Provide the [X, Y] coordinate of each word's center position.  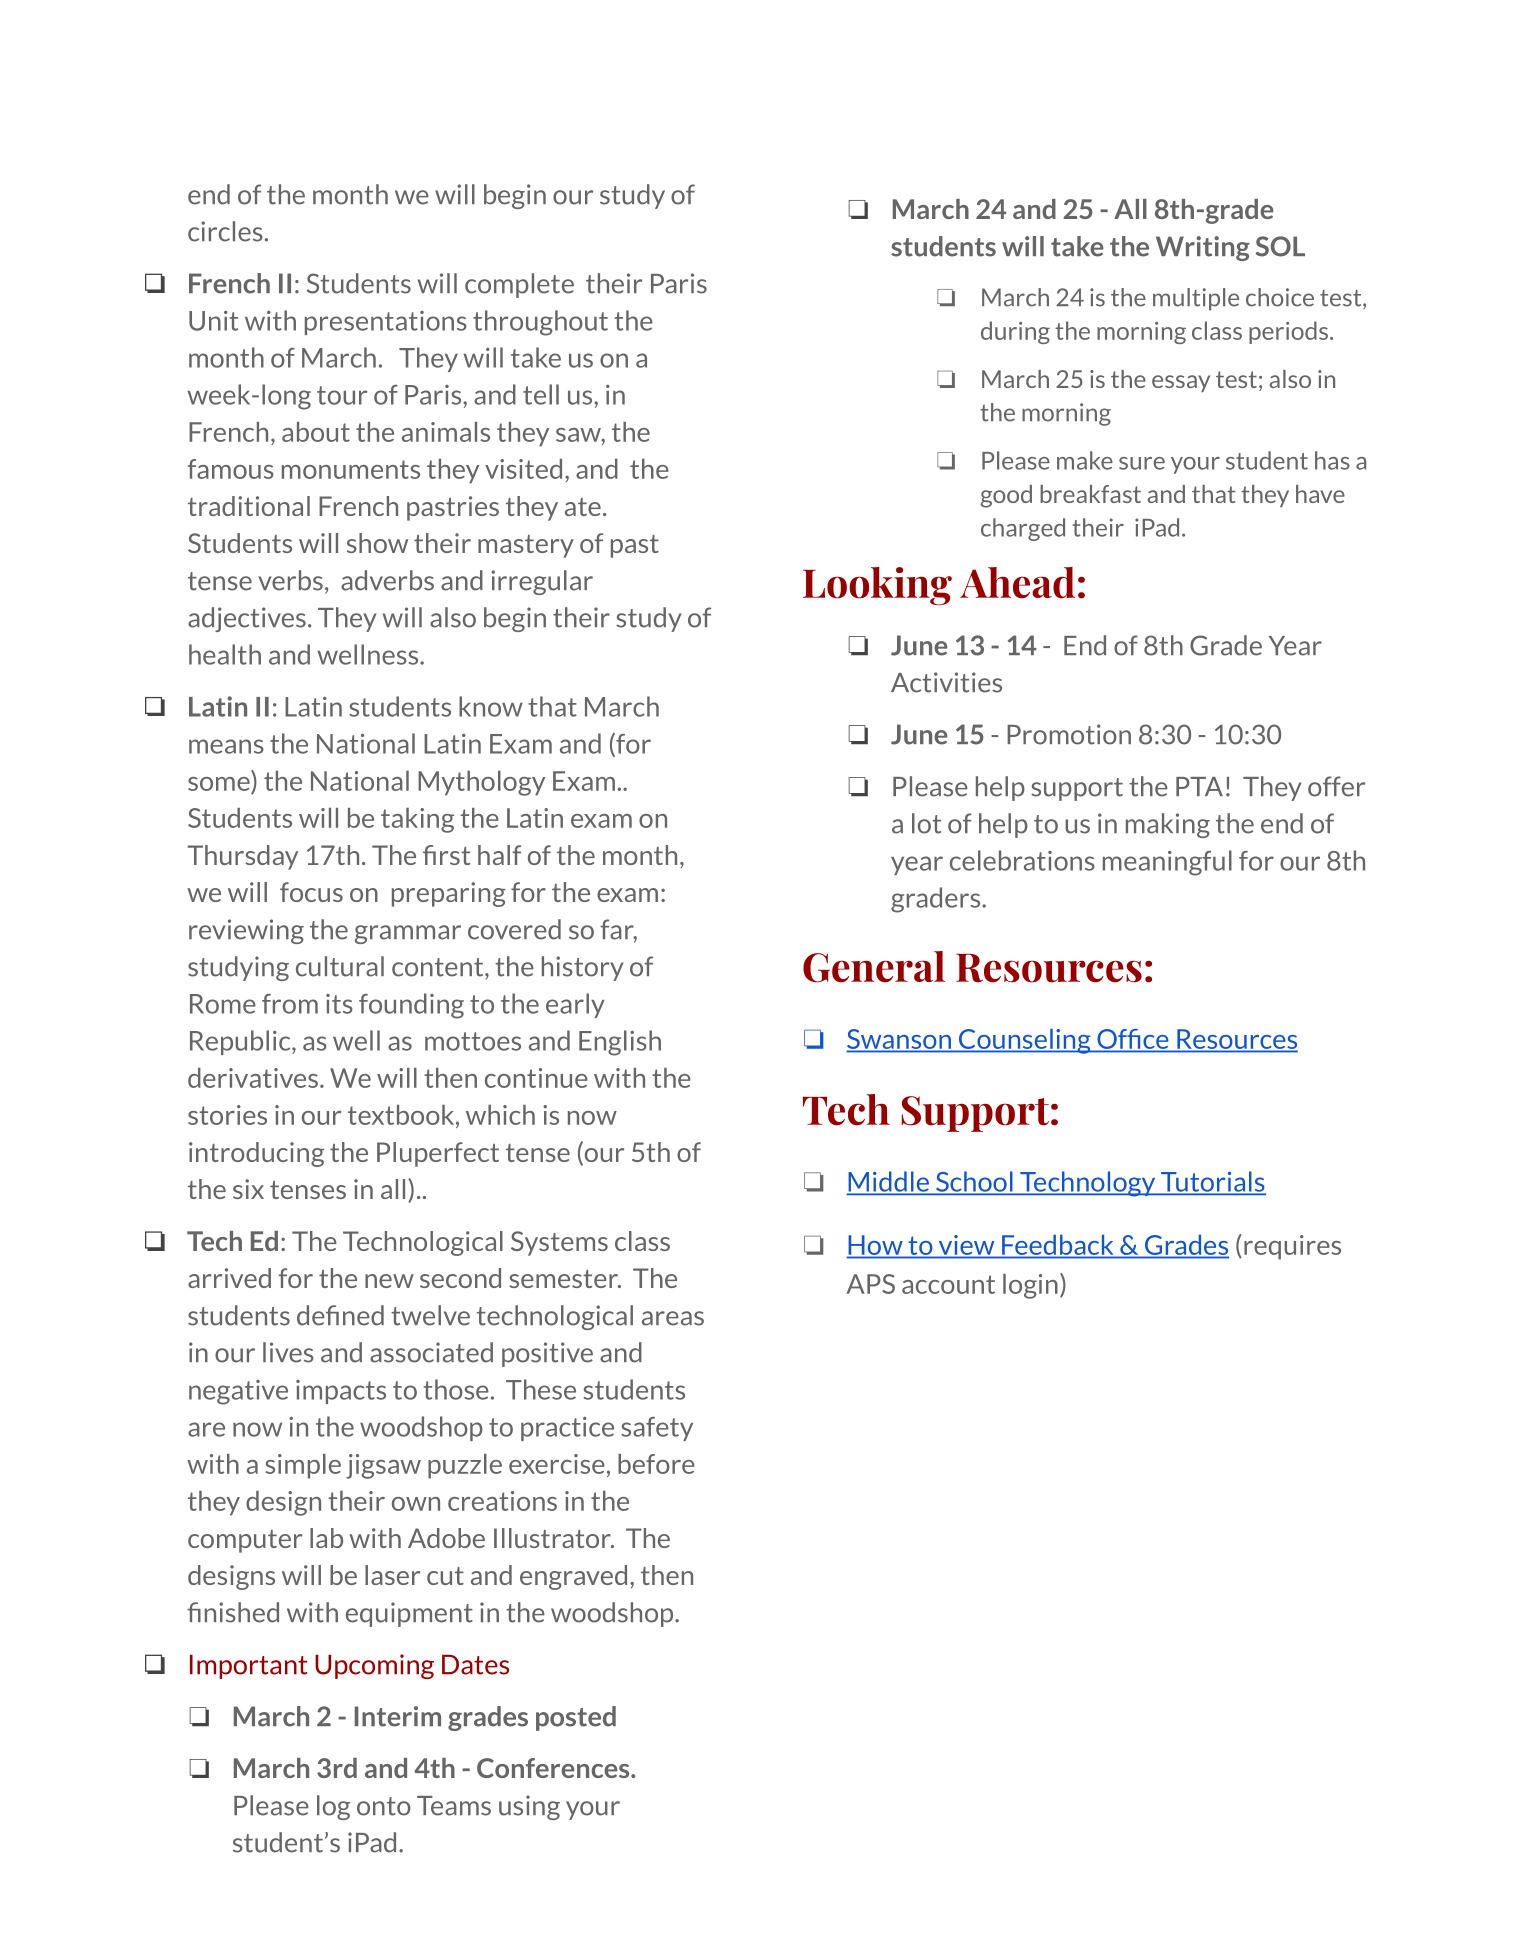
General [874, 967]
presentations [386, 323]
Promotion [1069, 734]
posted [576, 1718]
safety [657, 1429]
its [339, 1004]
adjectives [247, 619]
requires [1292, 1247]
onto [384, 1806]
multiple [1196, 299]
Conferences [554, 1768]
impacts [341, 1392]
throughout [540, 323]
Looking [877, 586]
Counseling [1025, 1041]
